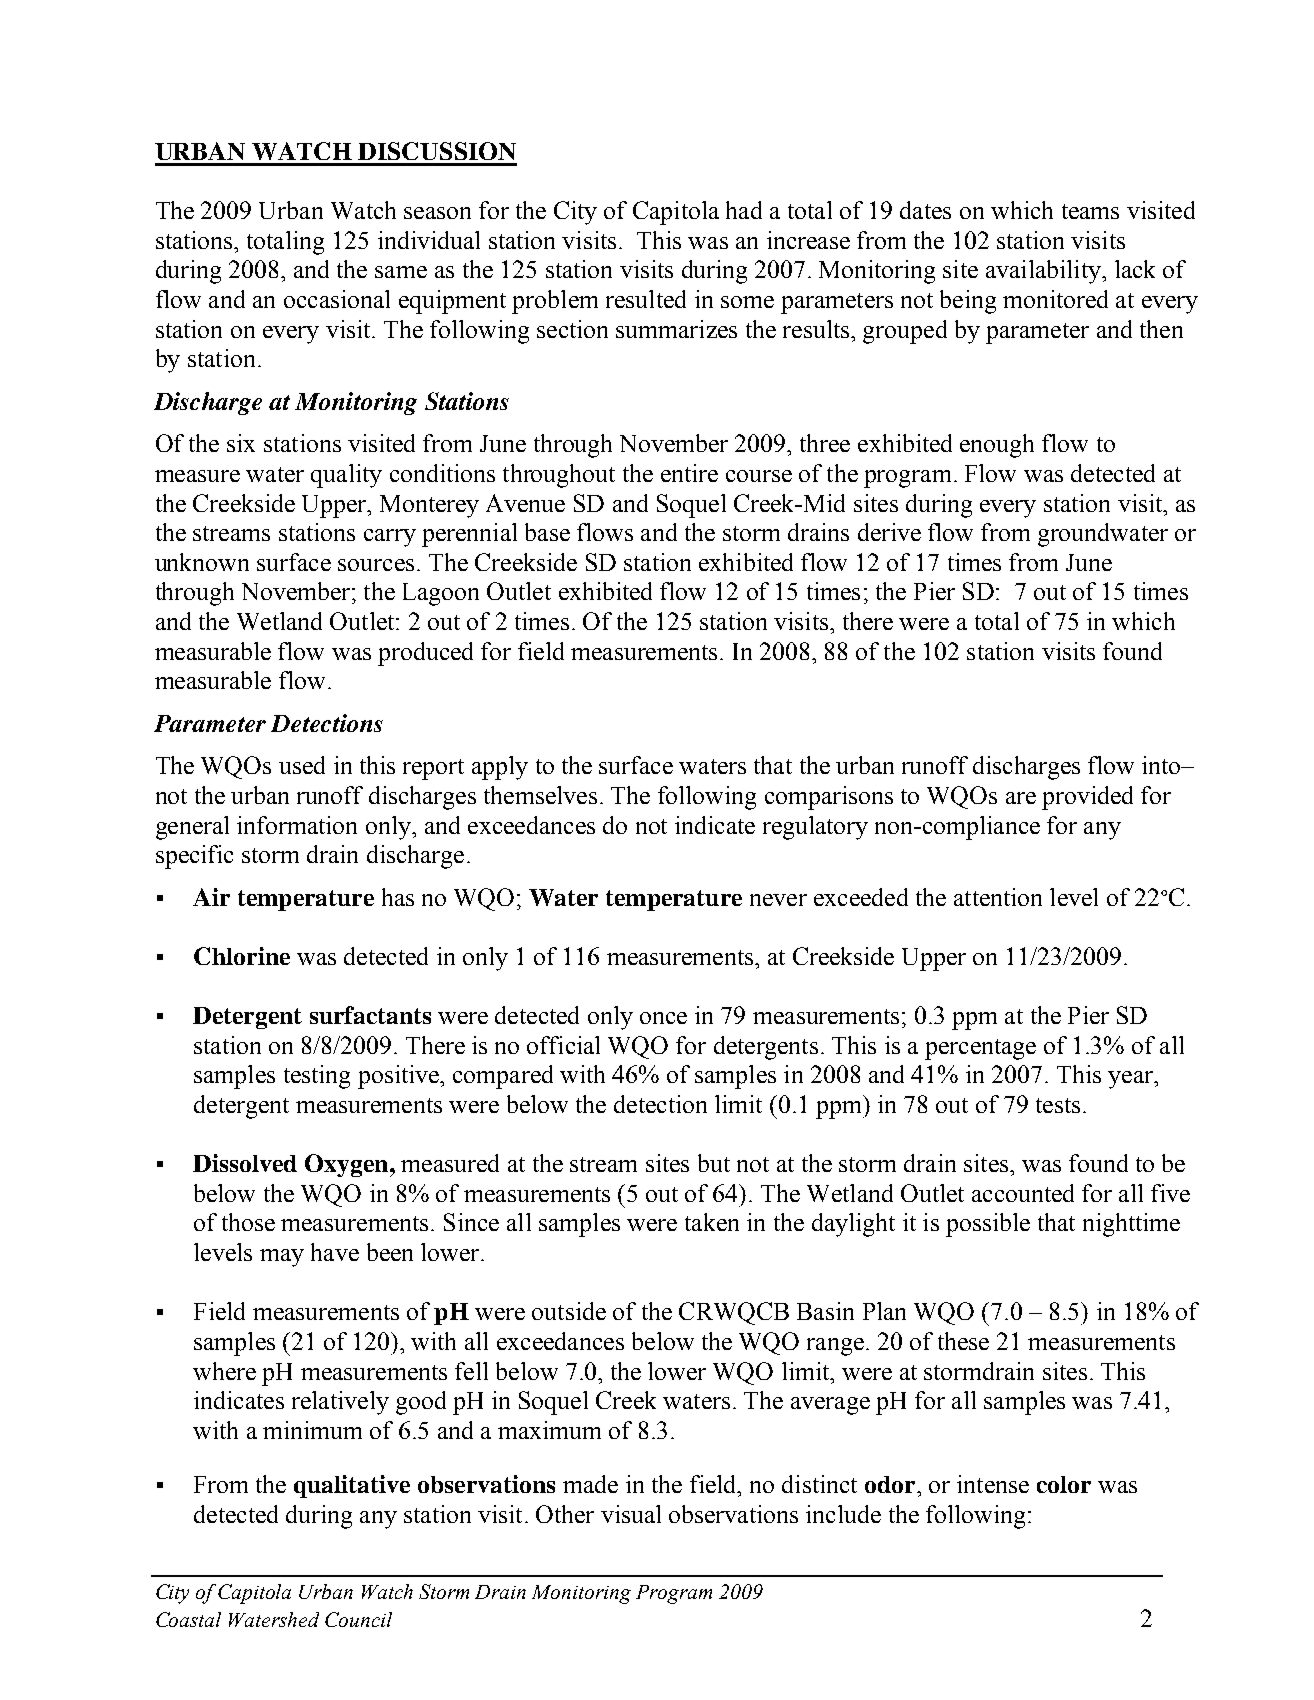 This document has width=1314, height=1700. I want to click on visual, so click(631, 1514).
